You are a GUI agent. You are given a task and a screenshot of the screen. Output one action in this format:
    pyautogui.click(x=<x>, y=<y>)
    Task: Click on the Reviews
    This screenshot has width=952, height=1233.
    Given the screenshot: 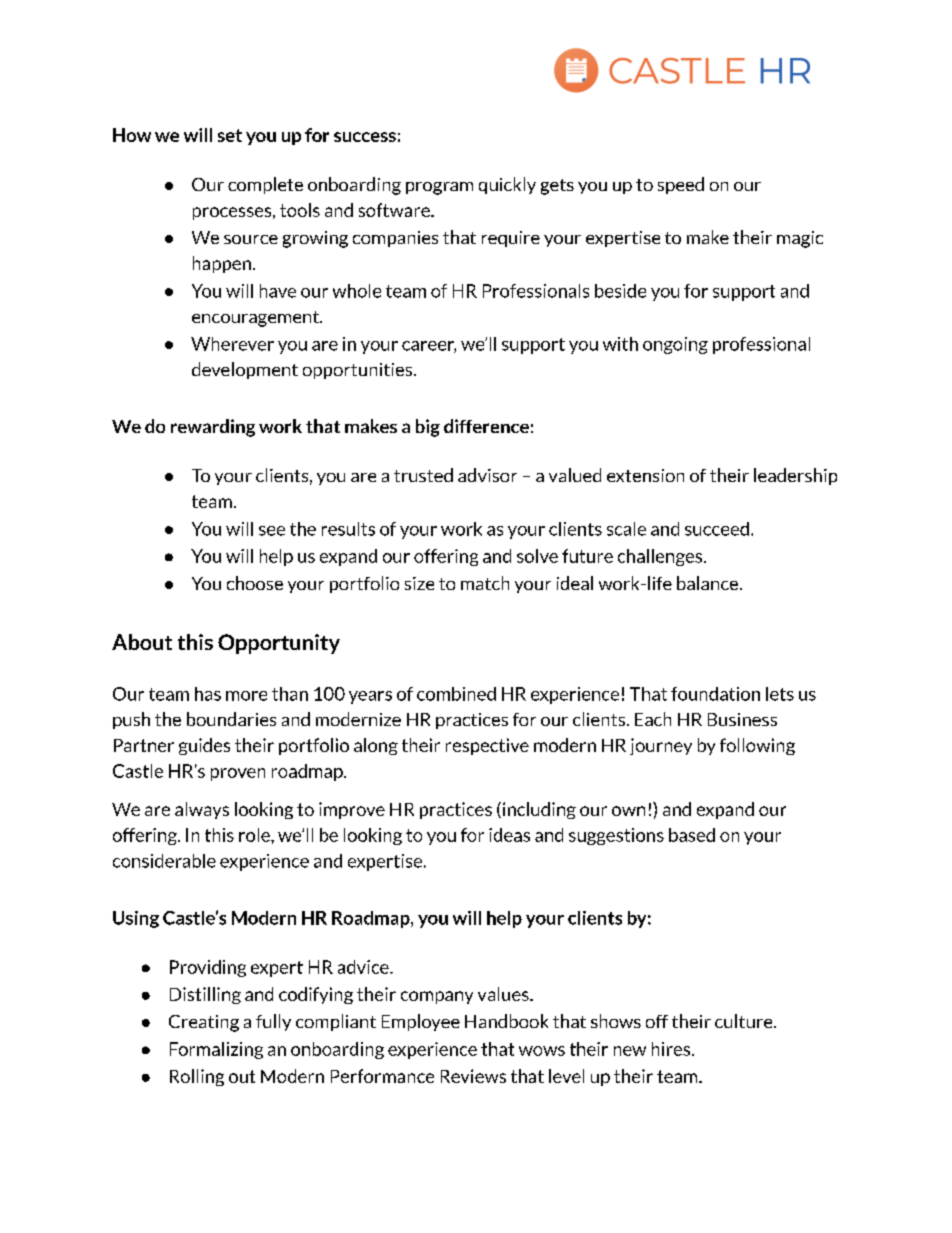 What is the action you would take?
    pyautogui.click(x=473, y=1076)
